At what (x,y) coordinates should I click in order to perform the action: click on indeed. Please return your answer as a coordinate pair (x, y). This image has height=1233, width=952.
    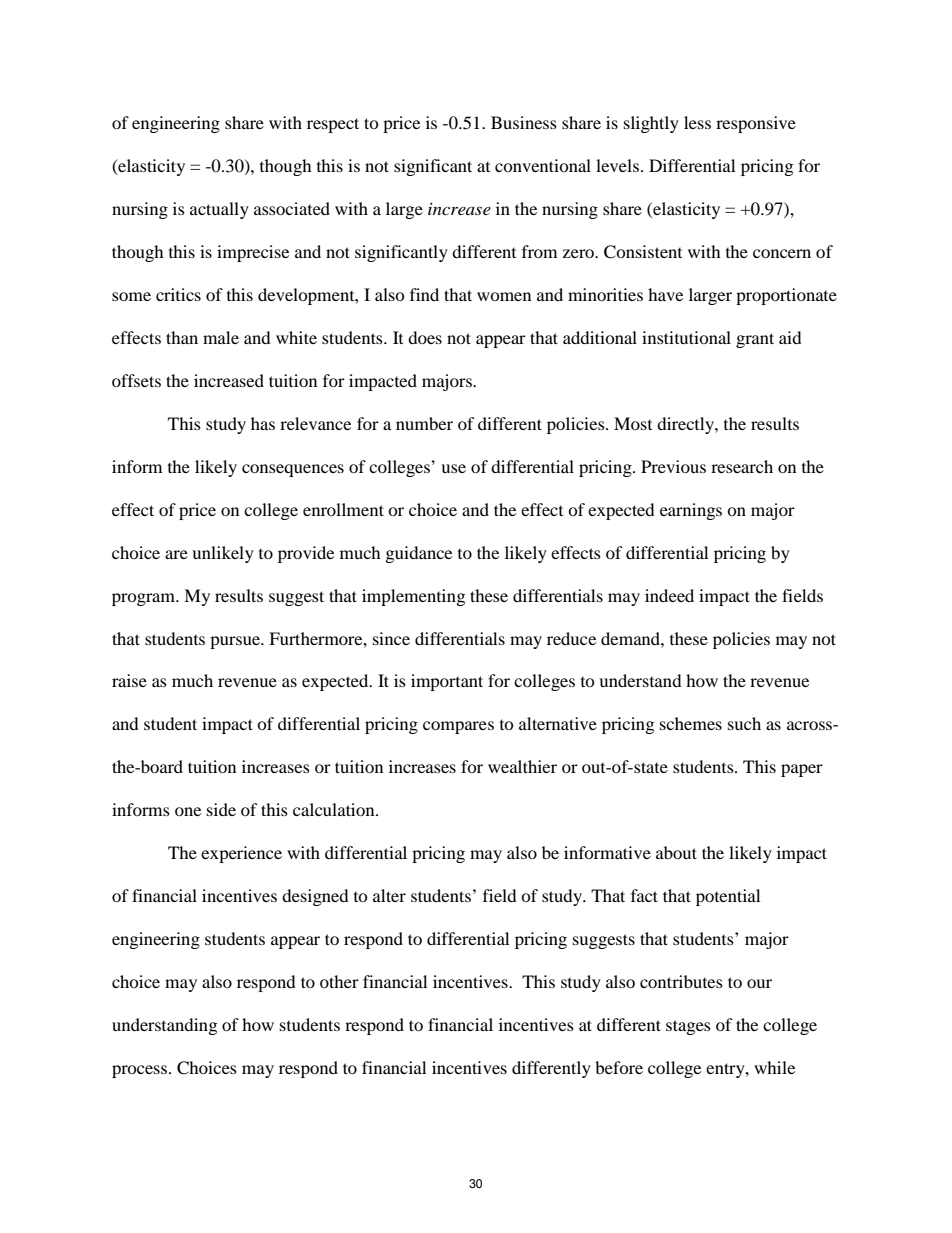
    Looking at the image, I should click on (669, 595).
